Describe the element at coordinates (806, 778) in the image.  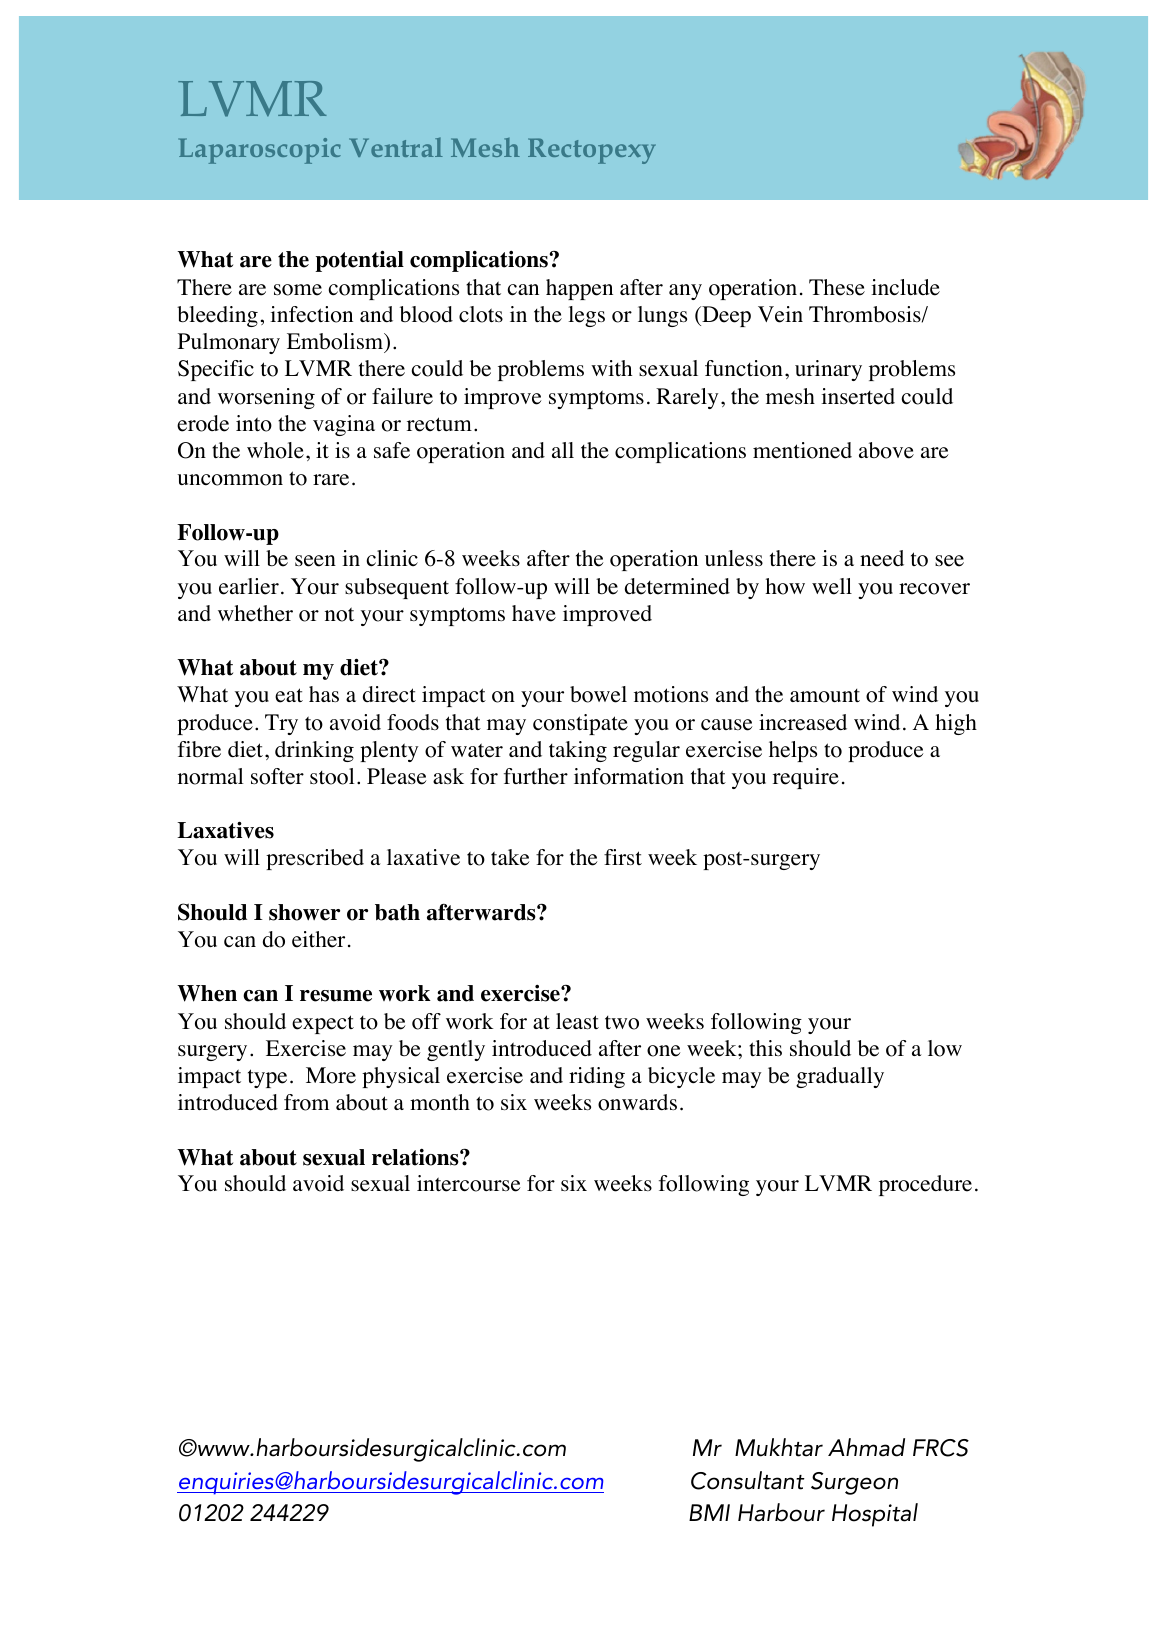
I see `require` at that location.
